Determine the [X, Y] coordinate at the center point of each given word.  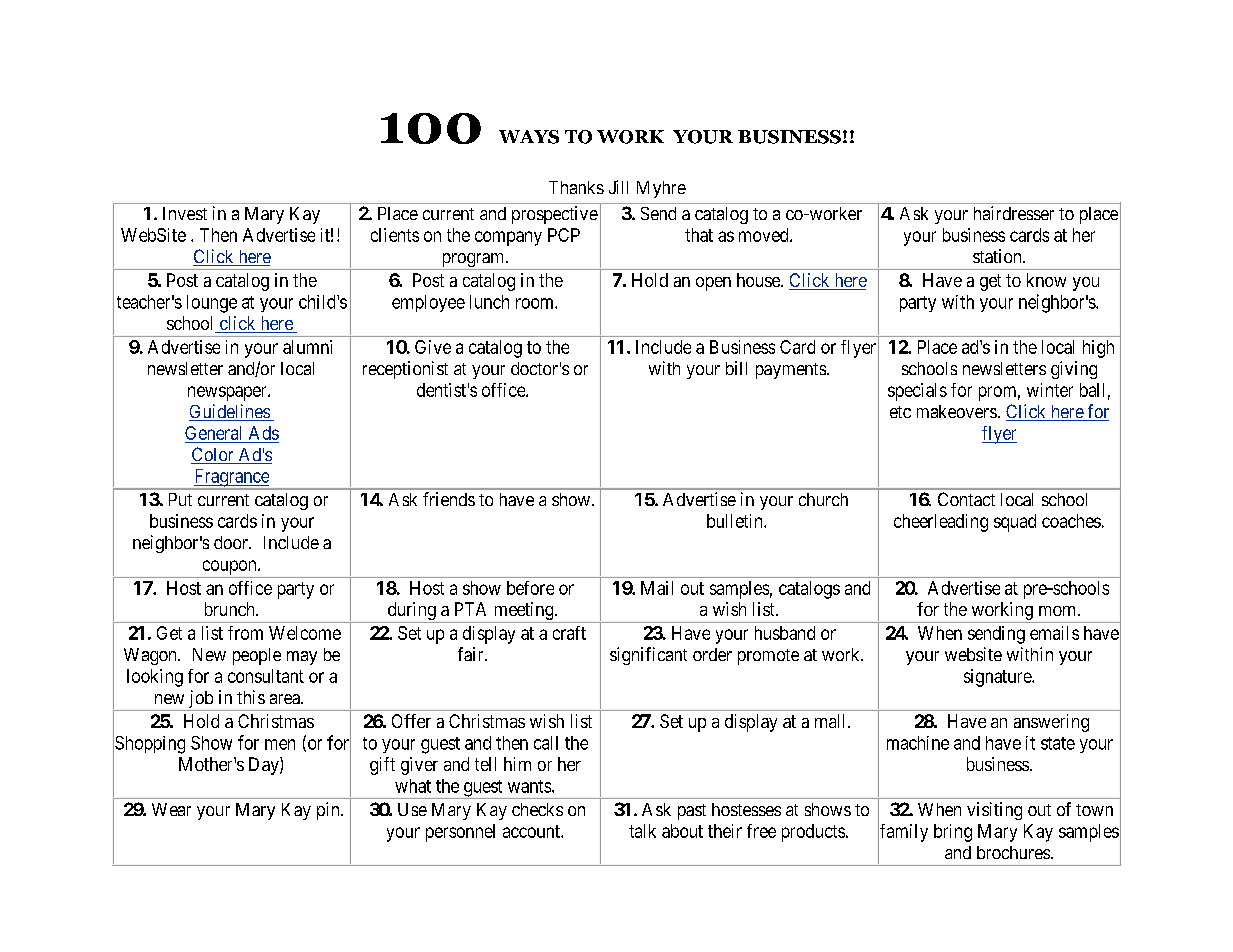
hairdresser [1014, 213]
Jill [618, 187]
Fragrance [231, 479]
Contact [966, 499]
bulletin [736, 521]
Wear [171, 809]
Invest [185, 213]
